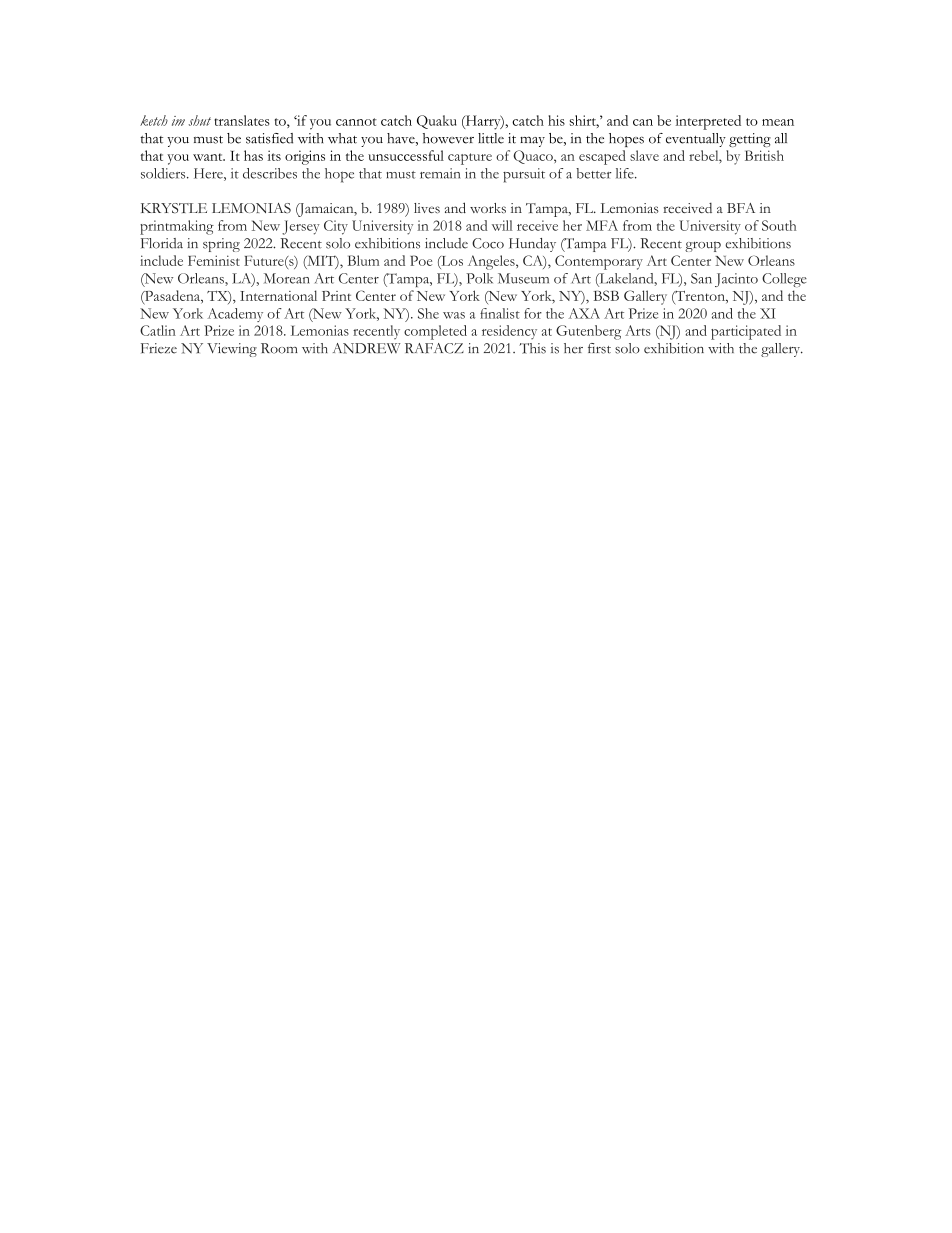 The height and width of the screenshot is (1233, 952). What do you see at coordinates (488, 208) in the screenshot?
I see `works` at bounding box center [488, 208].
